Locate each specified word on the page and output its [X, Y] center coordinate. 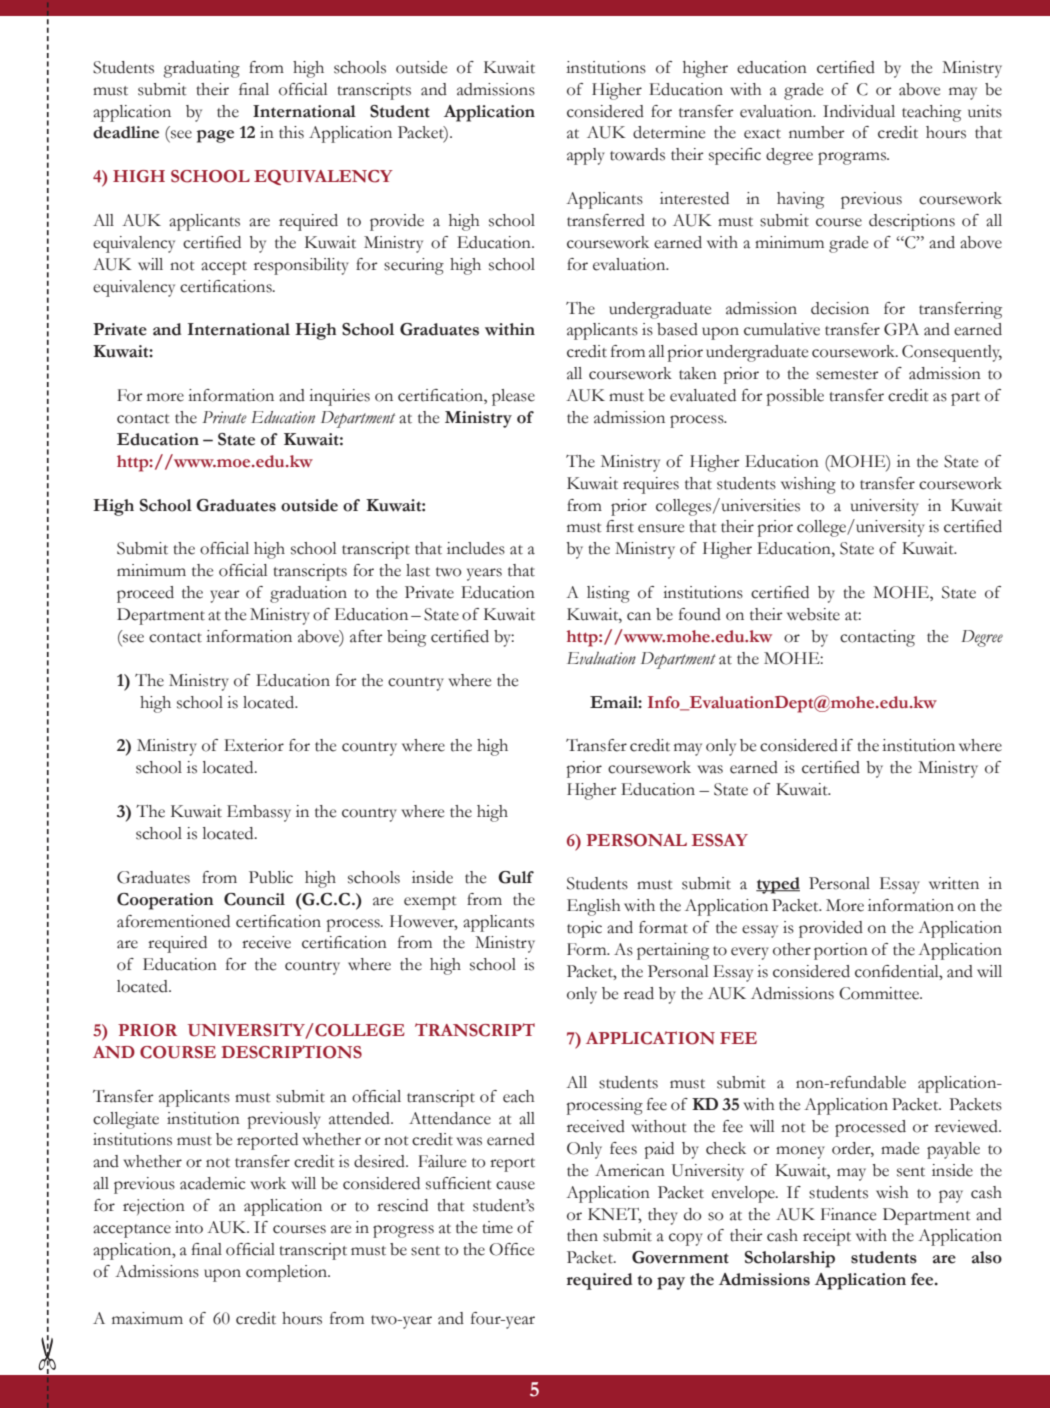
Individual [859, 111]
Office [511, 1249]
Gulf [516, 877]
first [620, 526]
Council [254, 899]
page [215, 136]
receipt [827, 1237]
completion [288, 1273]
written [954, 883]
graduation [308, 594]
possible [795, 397]
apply [586, 156]
